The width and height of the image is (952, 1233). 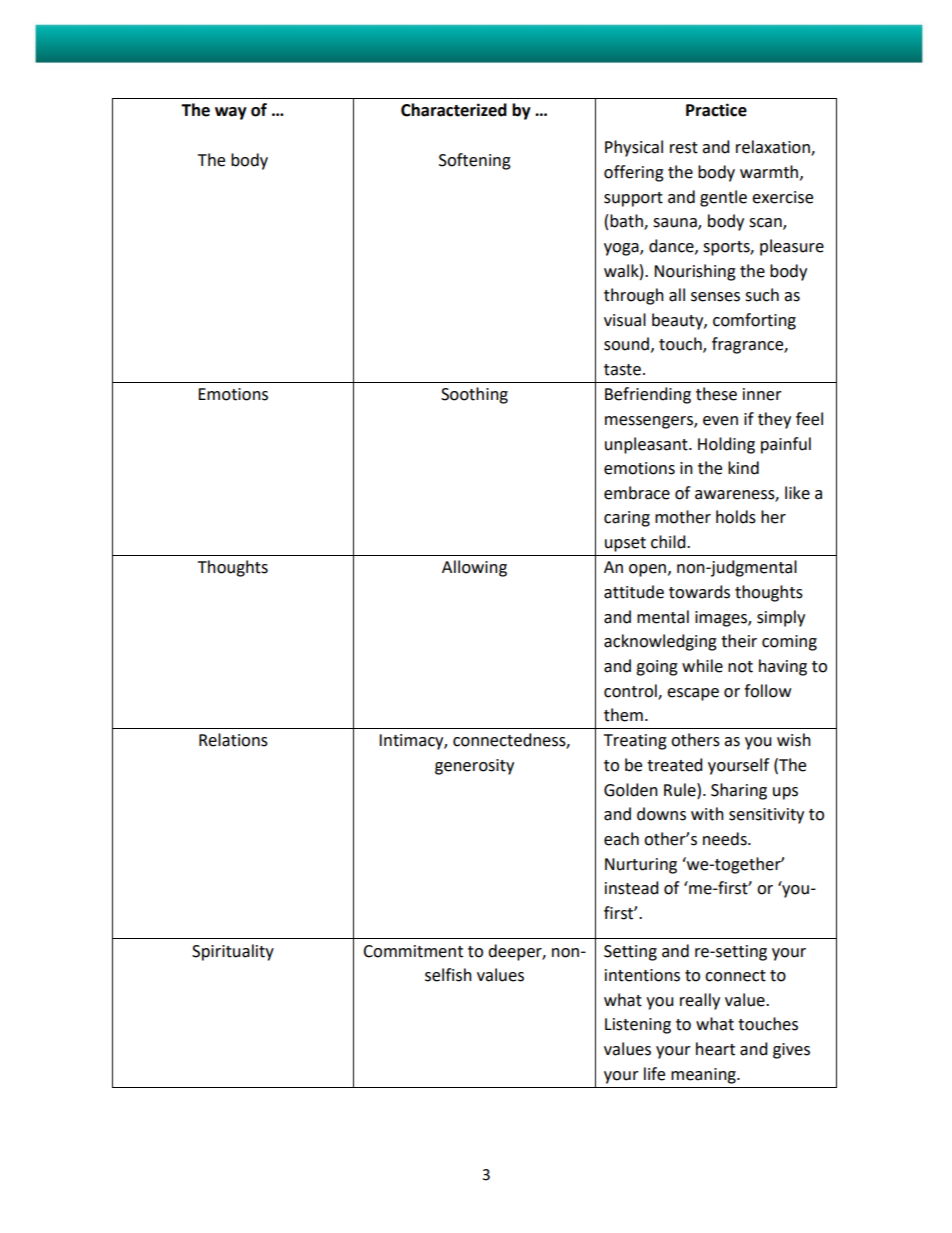 I want to click on way, so click(x=231, y=113).
